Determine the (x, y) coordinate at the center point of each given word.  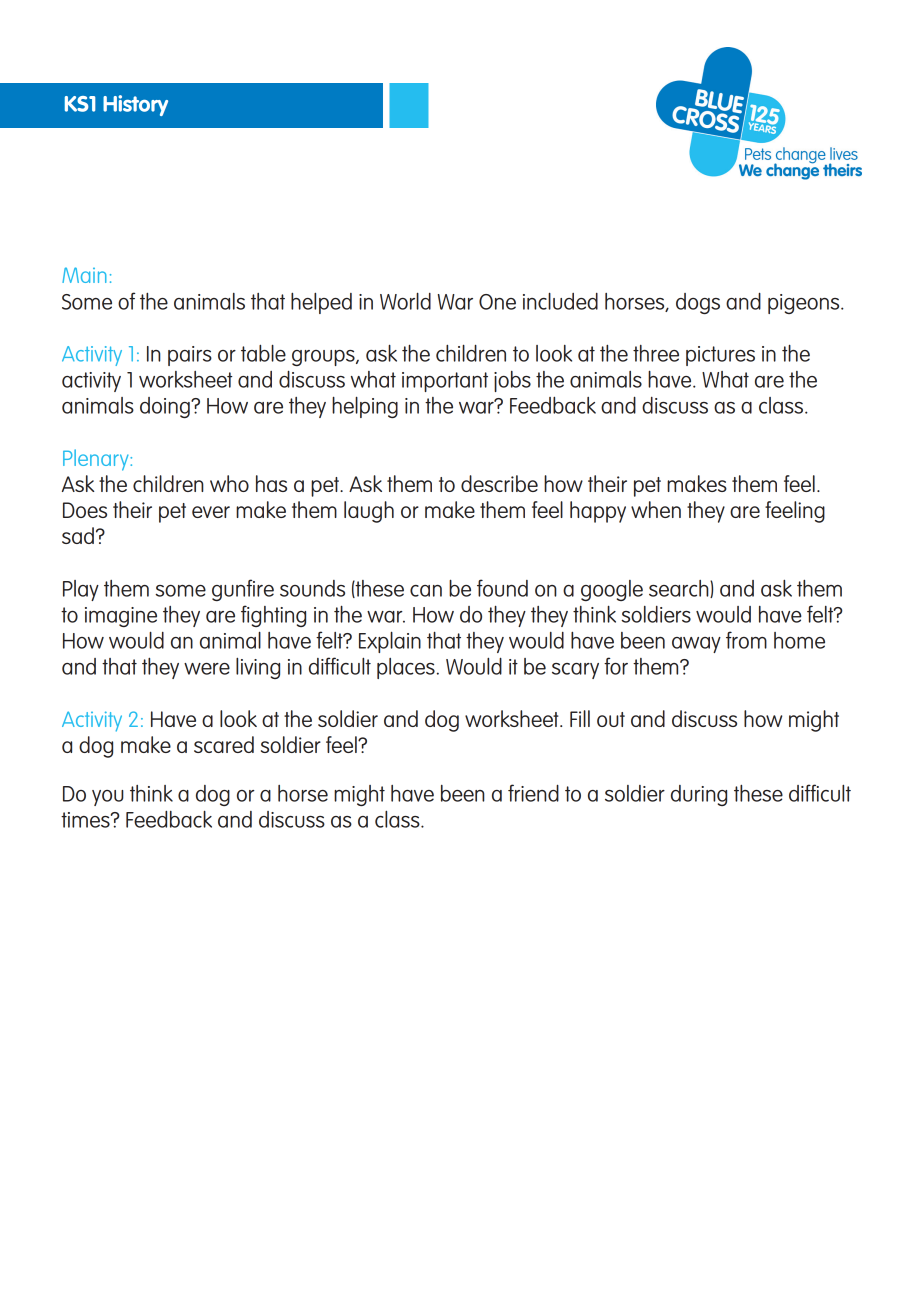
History (135, 105)
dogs (698, 303)
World (405, 301)
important (445, 382)
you (108, 798)
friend (533, 793)
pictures (720, 356)
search (680, 589)
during (699, 795)
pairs (190, 356)
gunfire (243, 590)
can (426, 591)
